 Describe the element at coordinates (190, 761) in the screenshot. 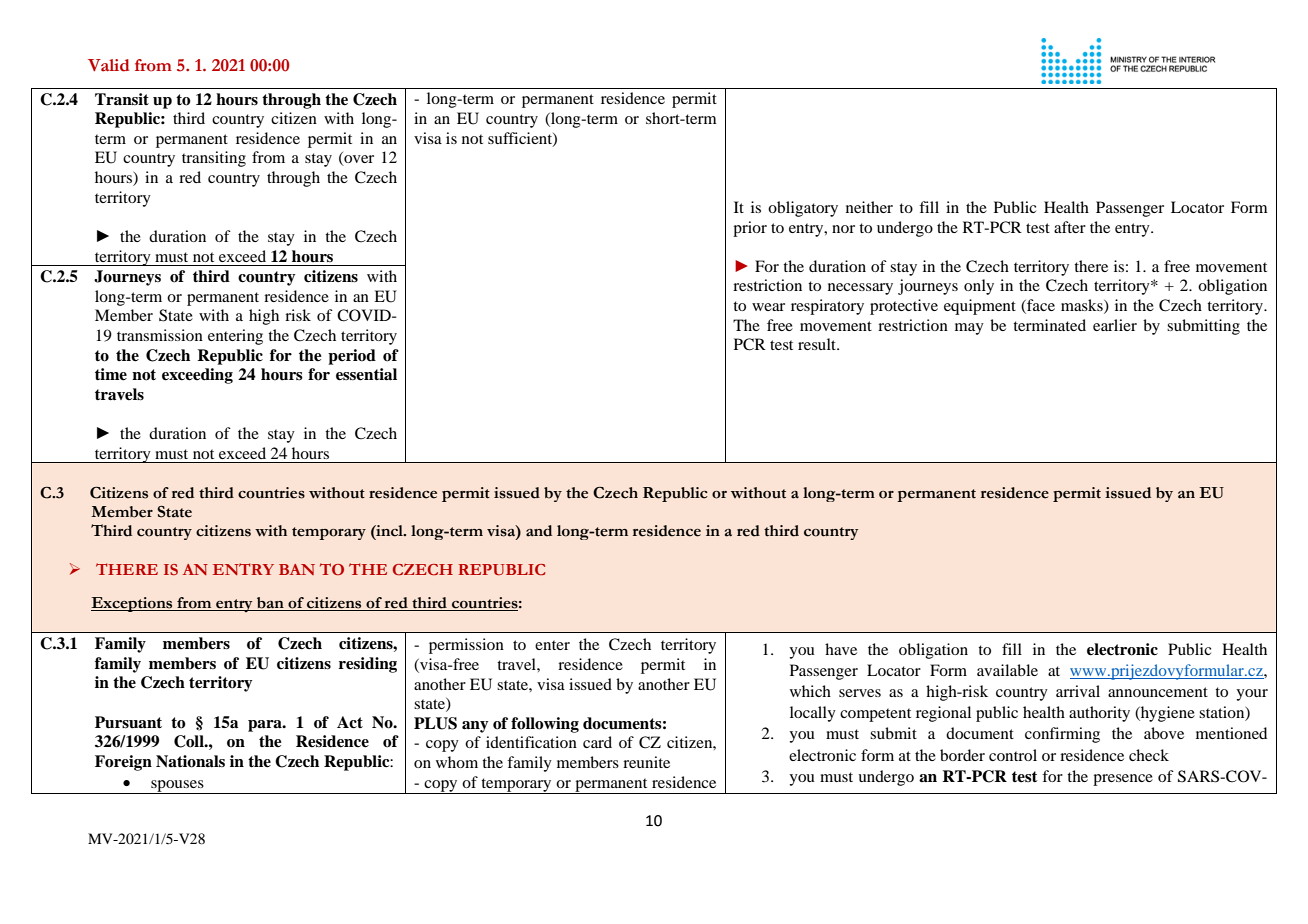

I see `Nationals` at that location.
